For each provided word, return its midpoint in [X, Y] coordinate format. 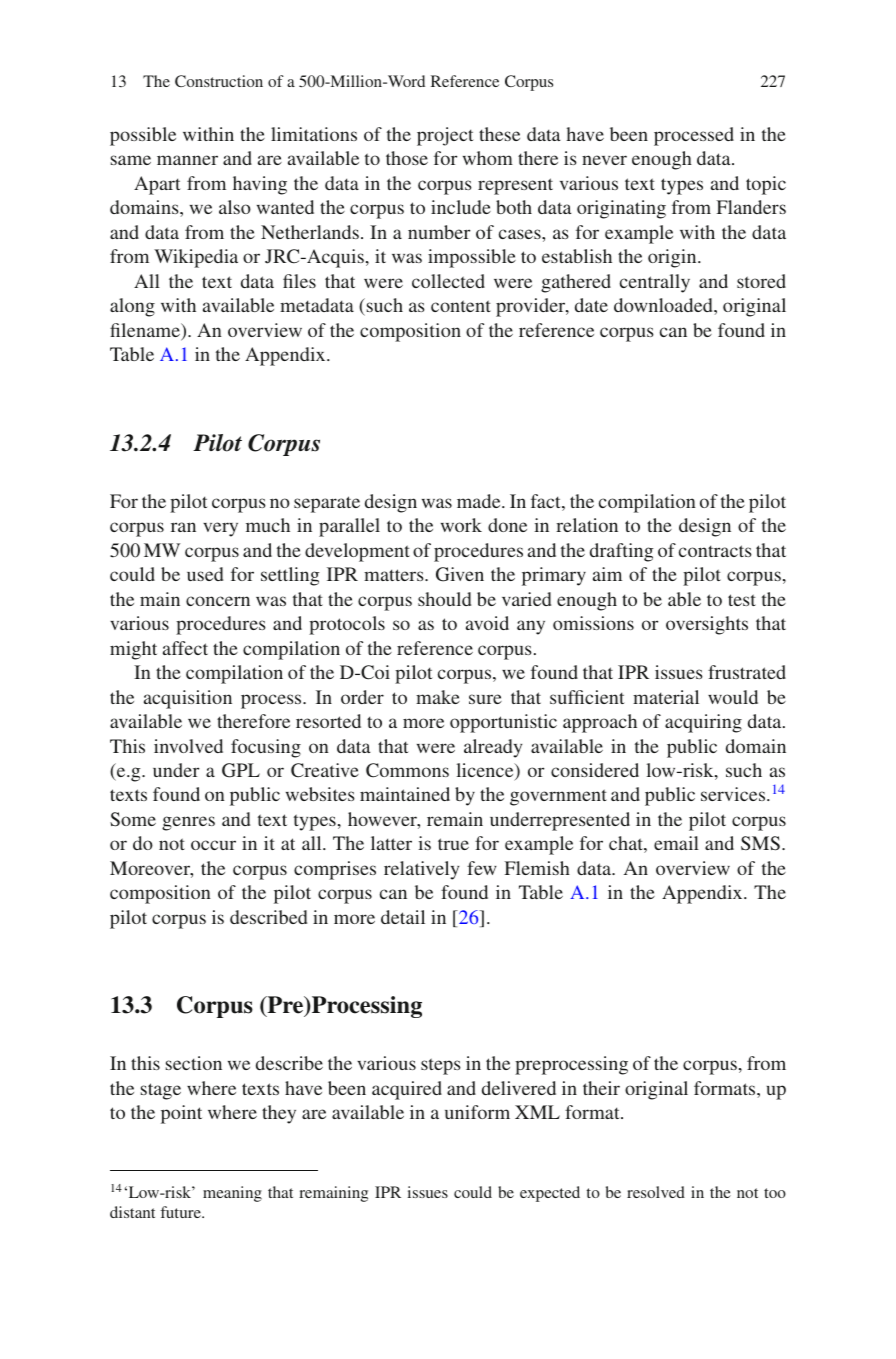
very [220, 529]
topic [766, 185]
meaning [232, 1194]
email [676, 843]
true [453, 844]
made [480, 501]
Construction [219, 81]
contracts [715, 551]
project [445, 136]
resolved [656, 1192]
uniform [477, 1112]
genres [188, 823]
